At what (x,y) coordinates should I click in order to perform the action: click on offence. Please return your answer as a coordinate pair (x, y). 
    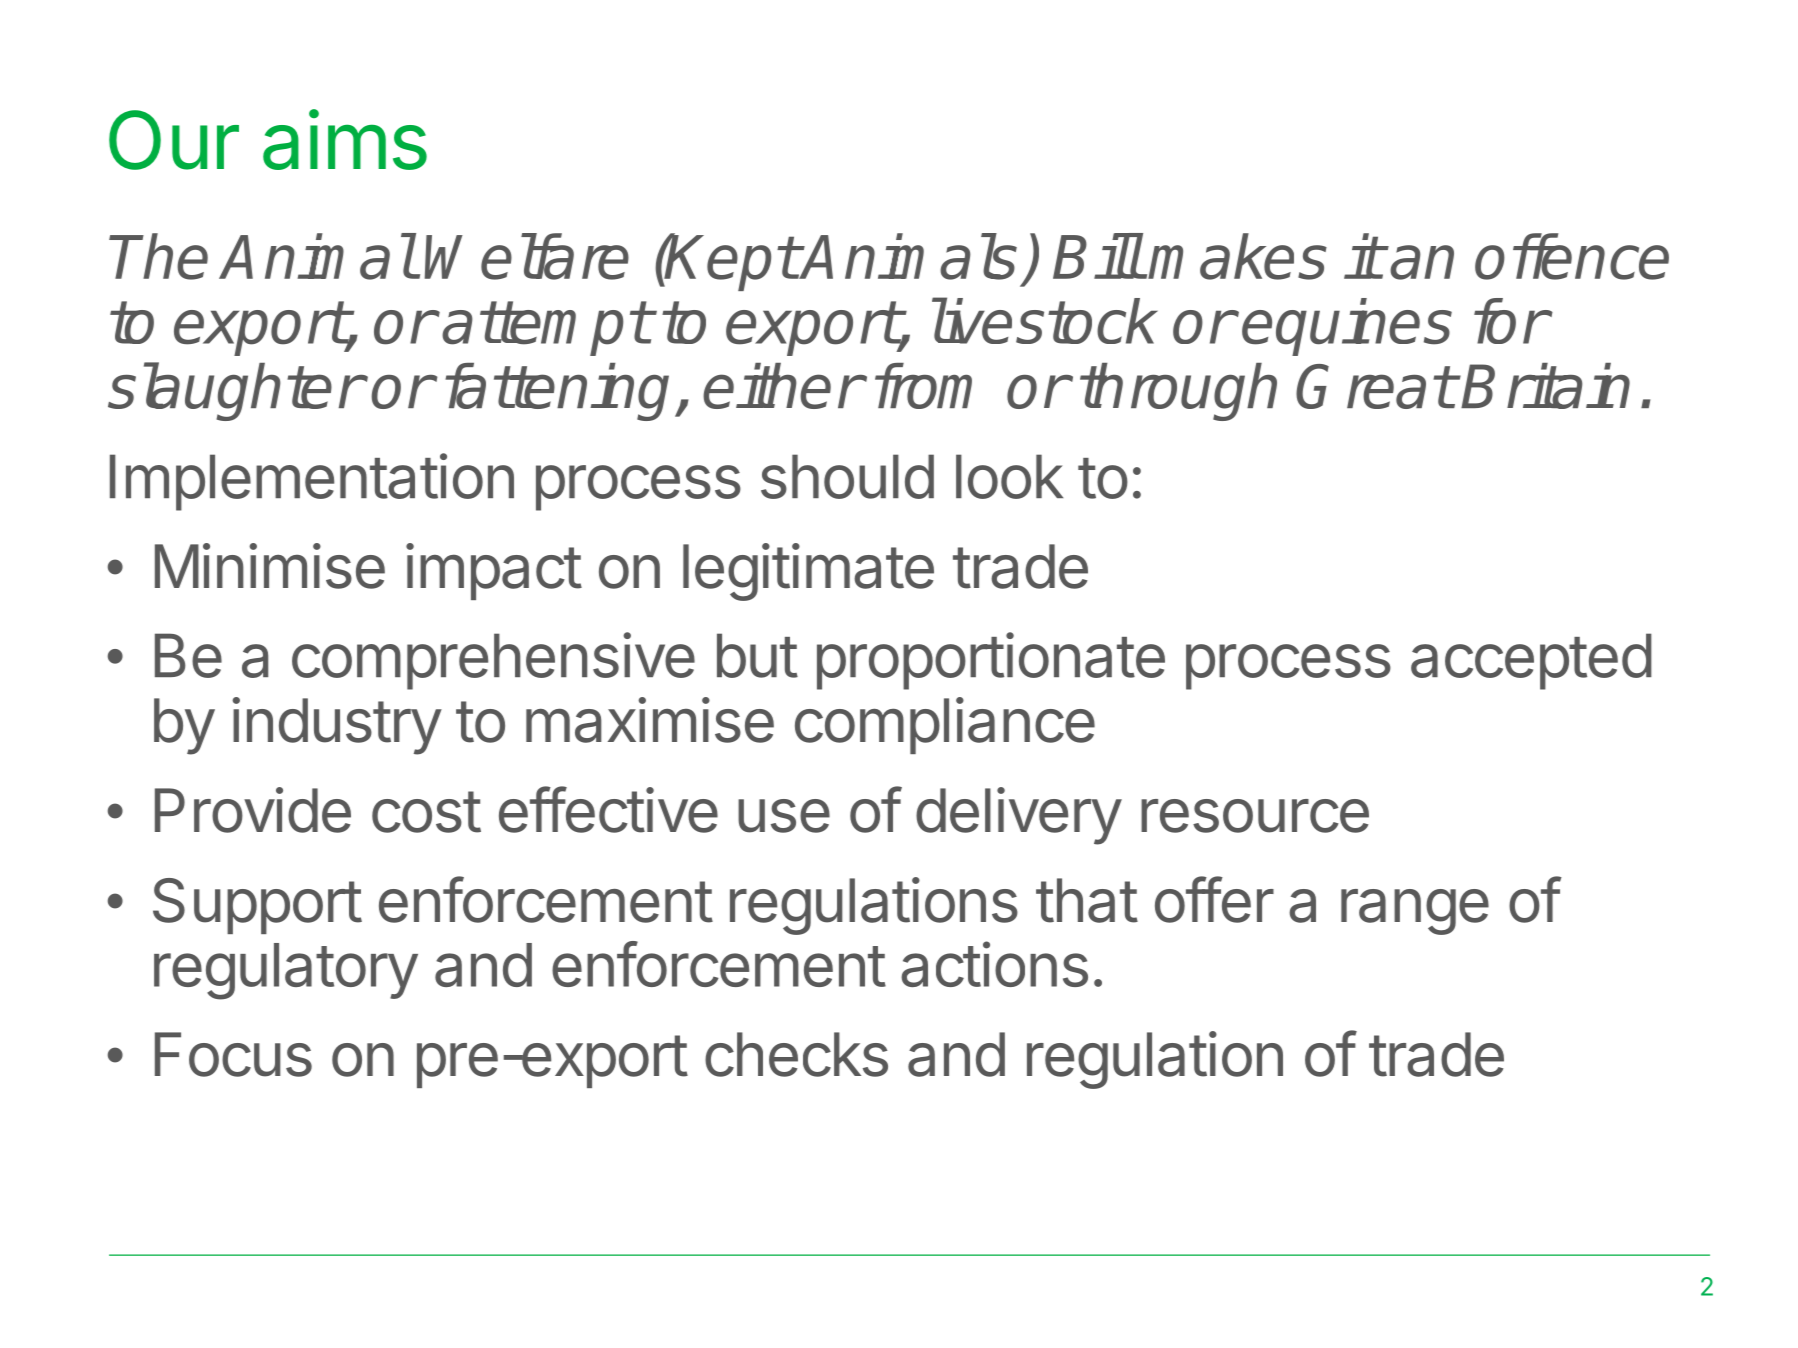
    Looking at the image, I should click on (1572, 256).
